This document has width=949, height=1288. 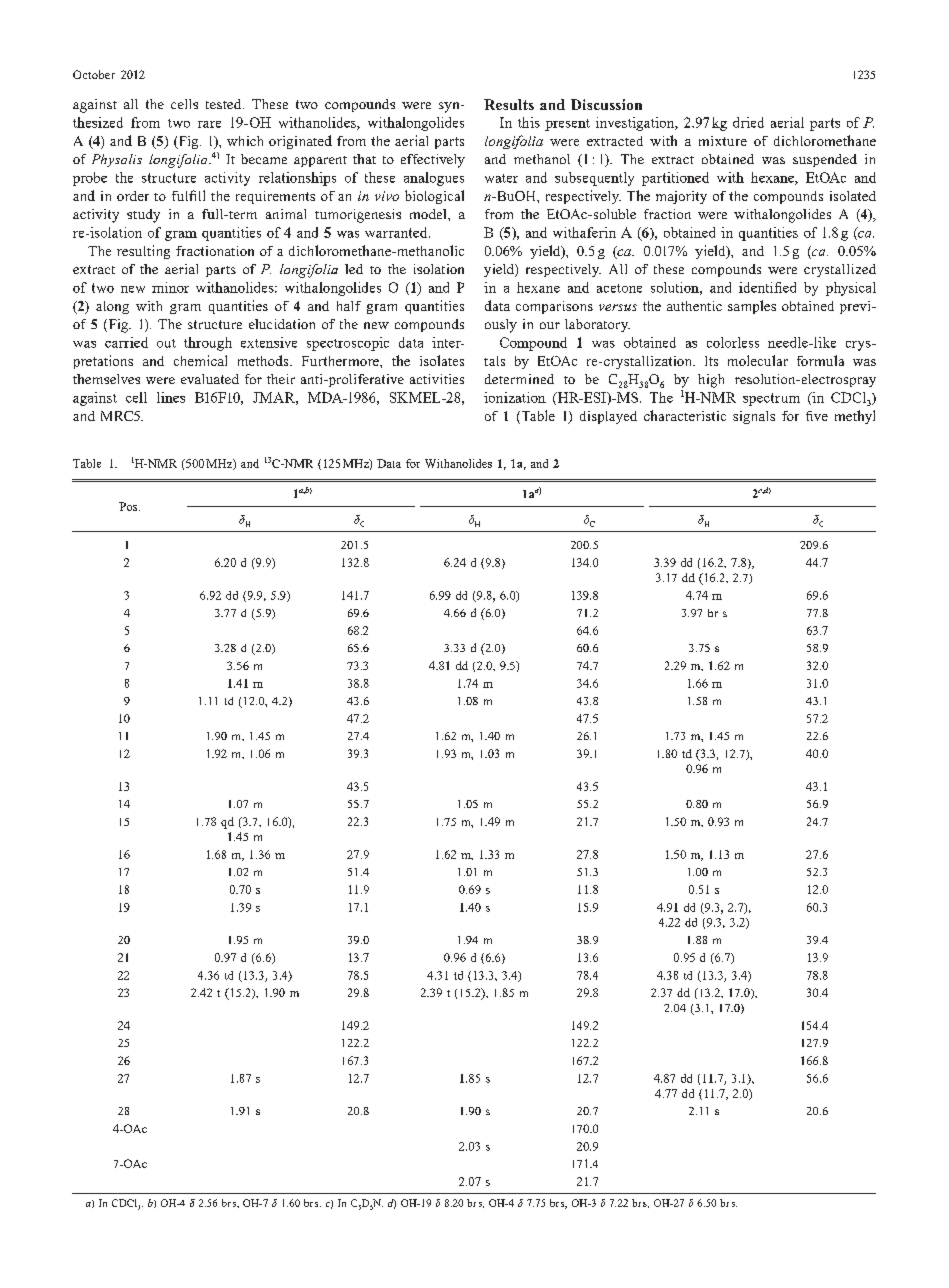 I want to click on ionization, so click(x=515, y=397).
